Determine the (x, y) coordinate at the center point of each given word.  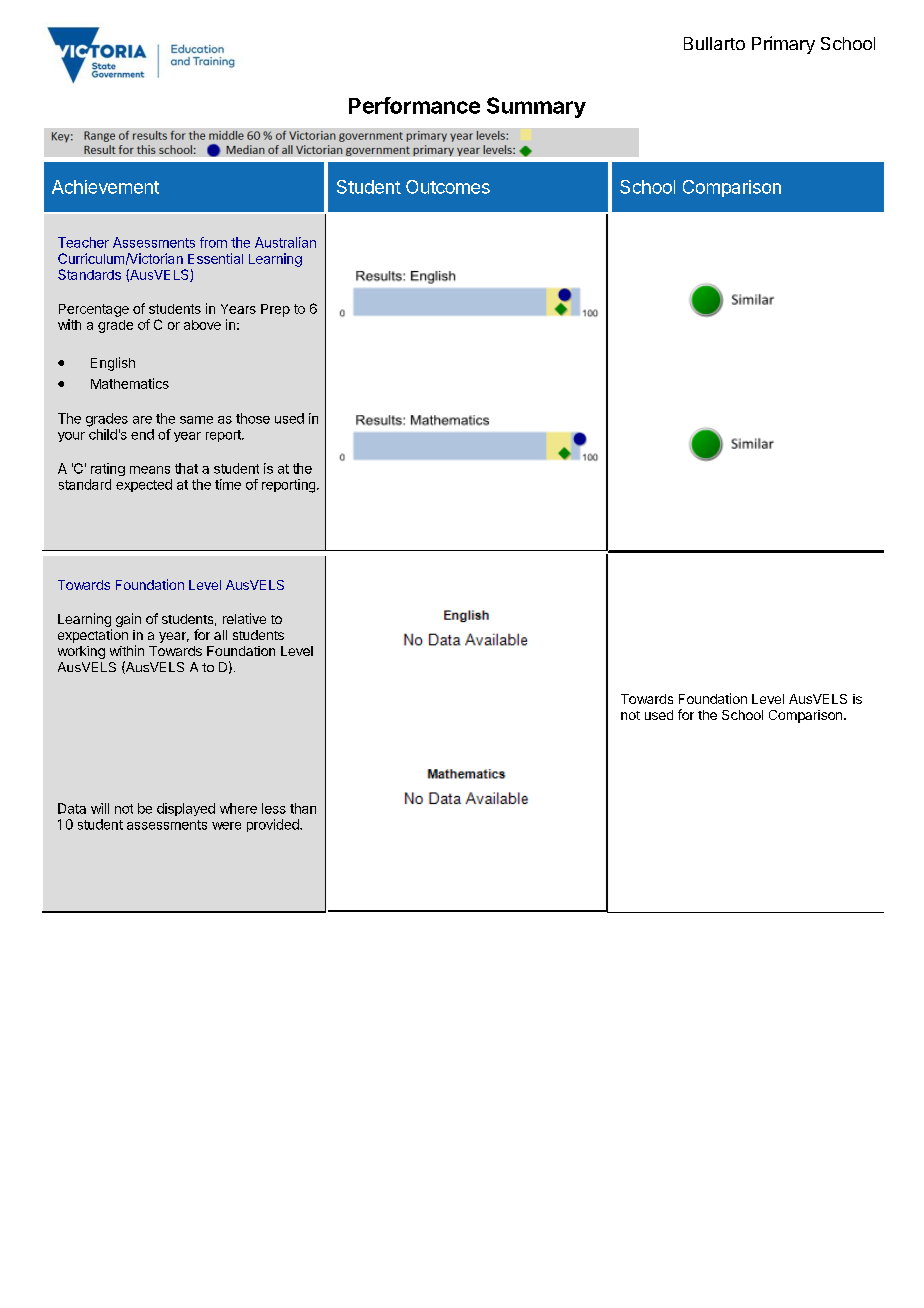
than (303, 808)
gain (128, 620)
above (202, 325)
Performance (414, 105)
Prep (275, 310)
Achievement (105, 187)
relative (244, 618)
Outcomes (448, 187)
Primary (783, 45)
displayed (186, 809)
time (228, 484)
